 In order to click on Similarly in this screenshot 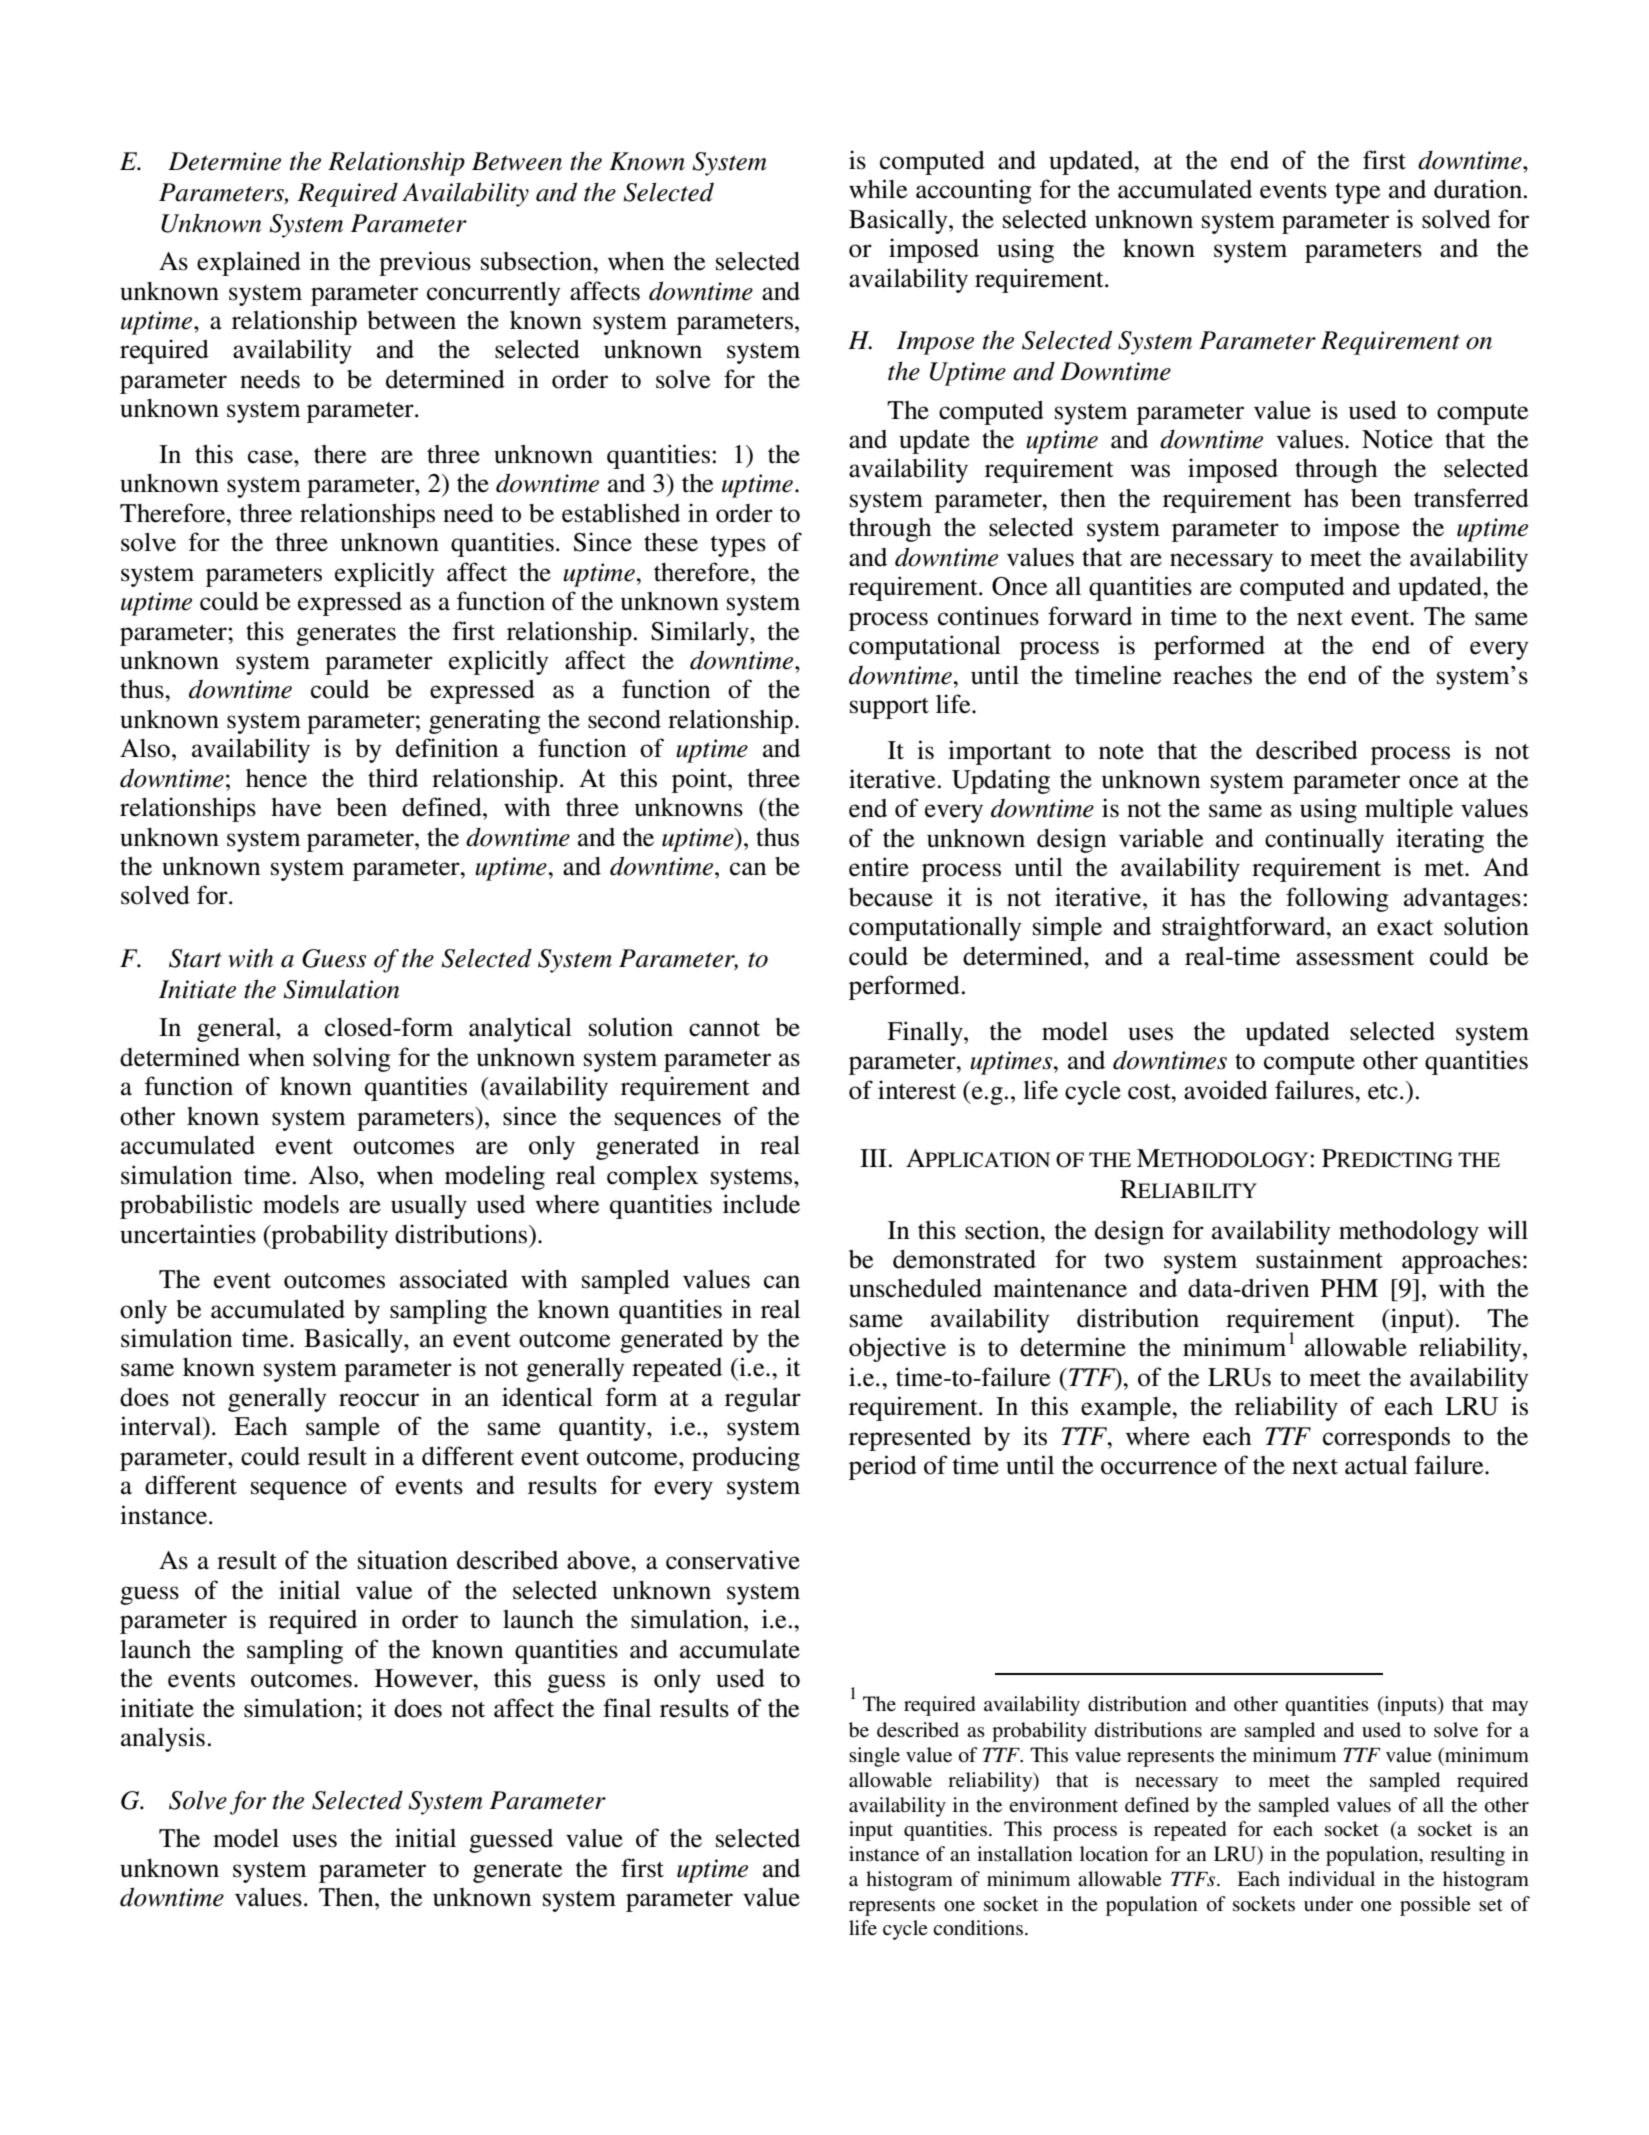, I will do `click(701, 633)`.
